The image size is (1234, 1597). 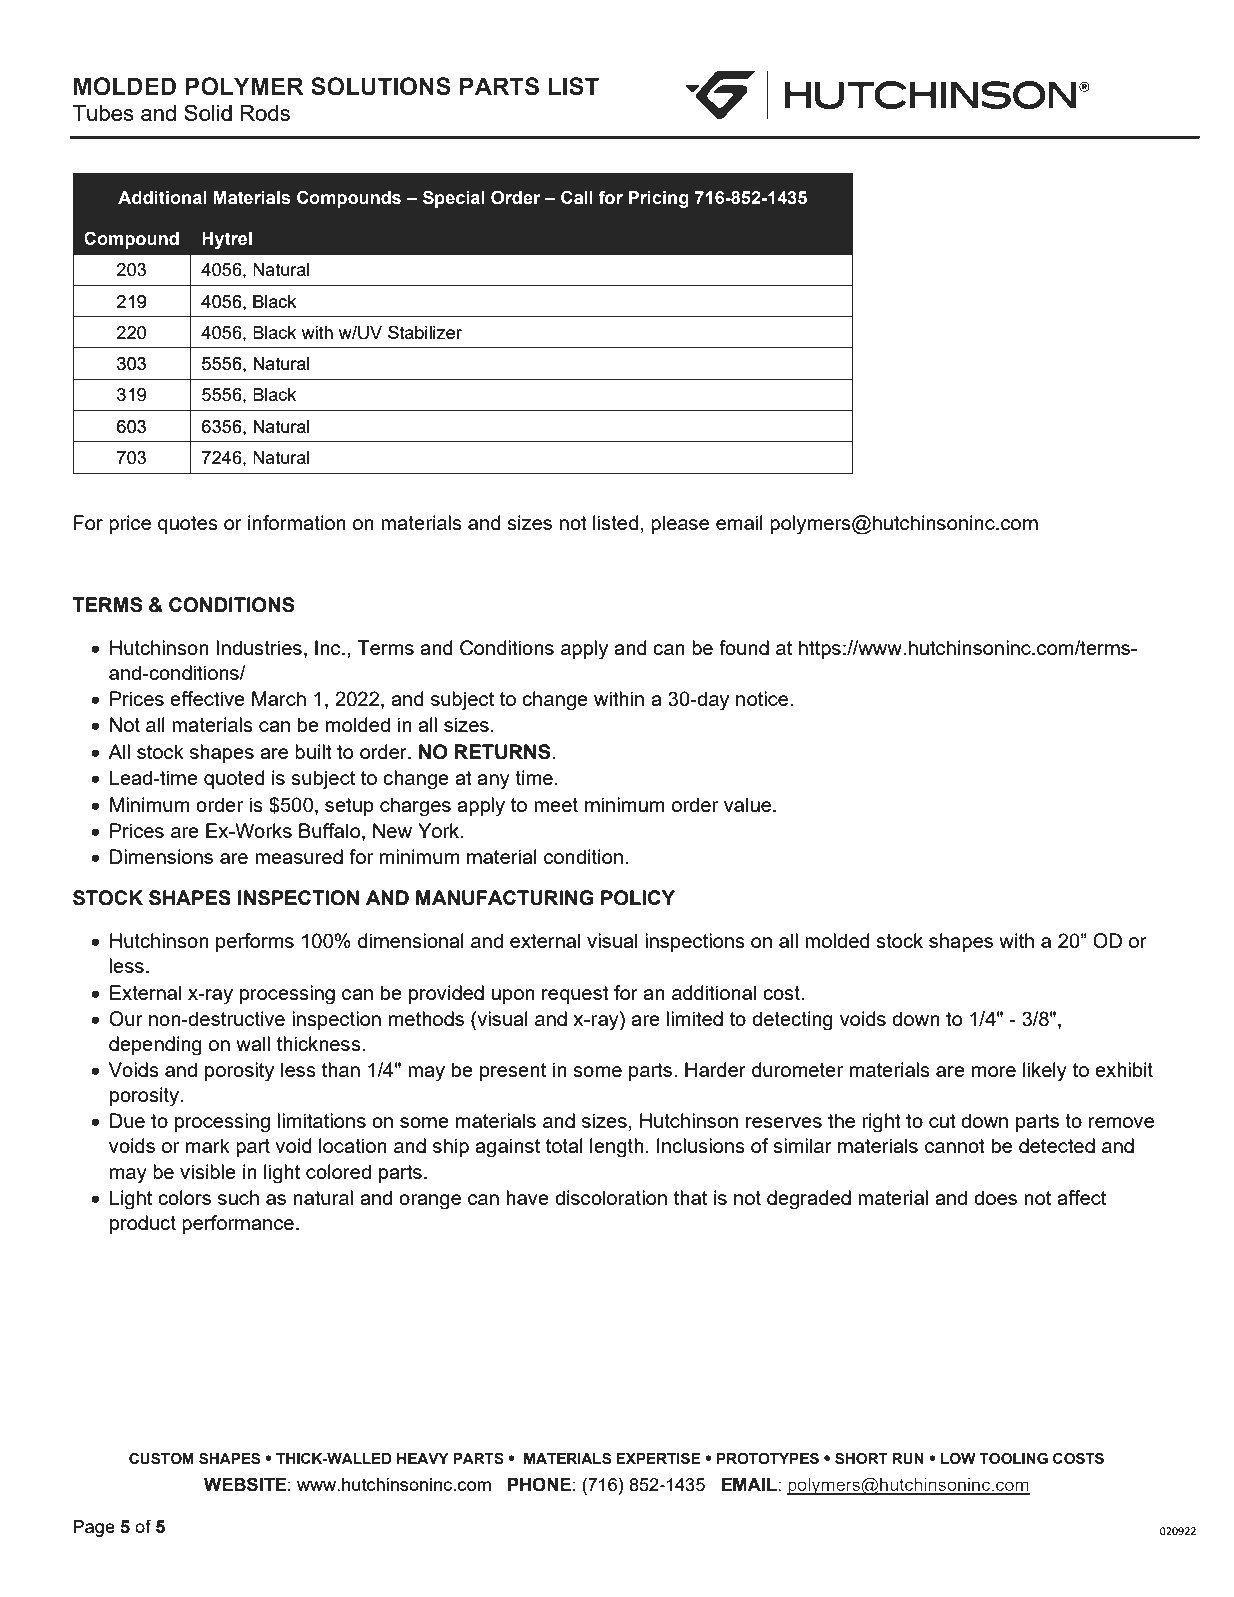 I want to click on cannot, so click(x=955, y=1146).
